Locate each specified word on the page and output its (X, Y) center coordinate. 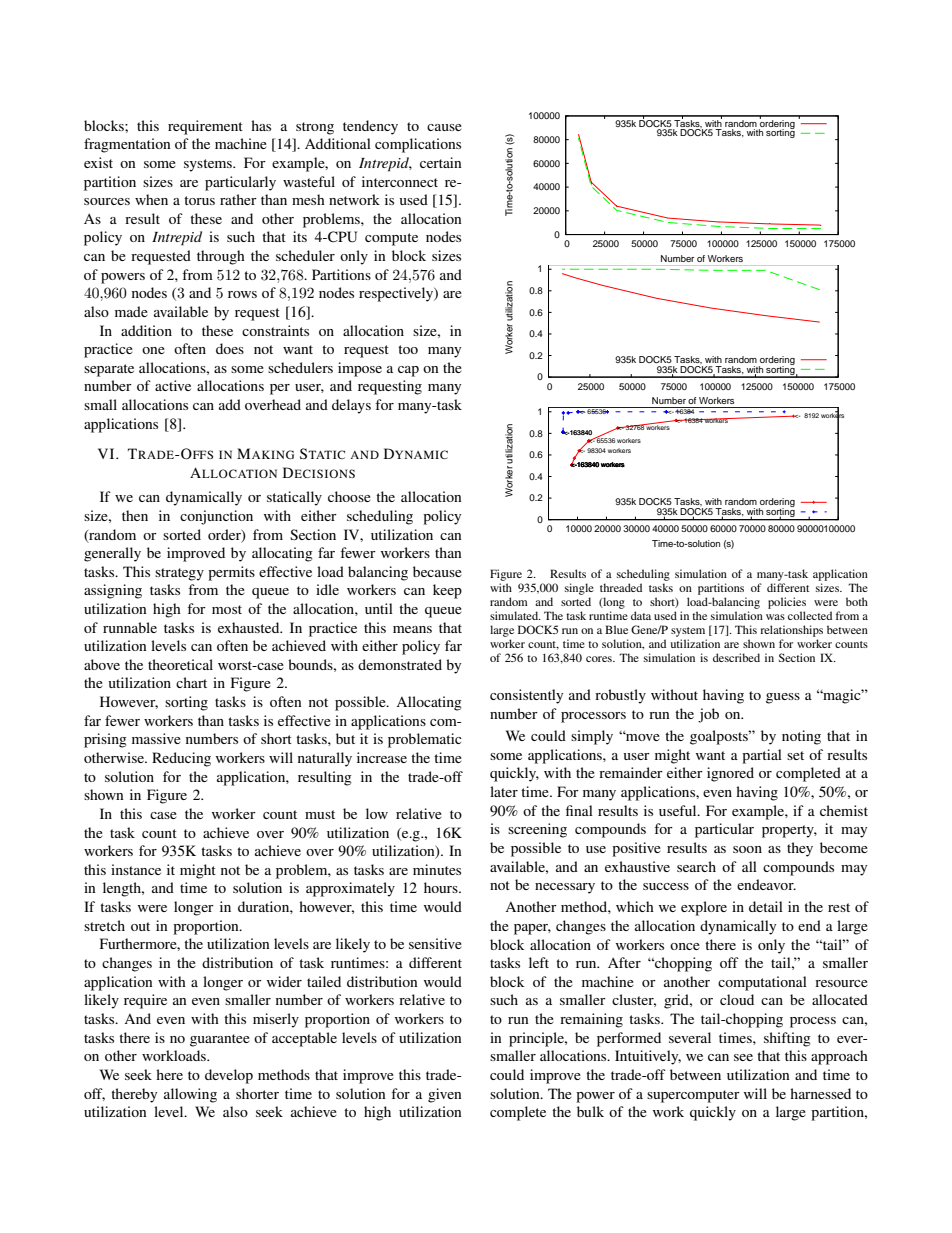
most (227, 609)
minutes (437, 869)
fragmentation (127, 145)
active (173, 385)
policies (787, 603)
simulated (515, 615)
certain (441, 162)
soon (747, 849)
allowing (190, 1095)
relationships (791, 631)
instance (136, 869)
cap (408, 371)
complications (418, 145)
